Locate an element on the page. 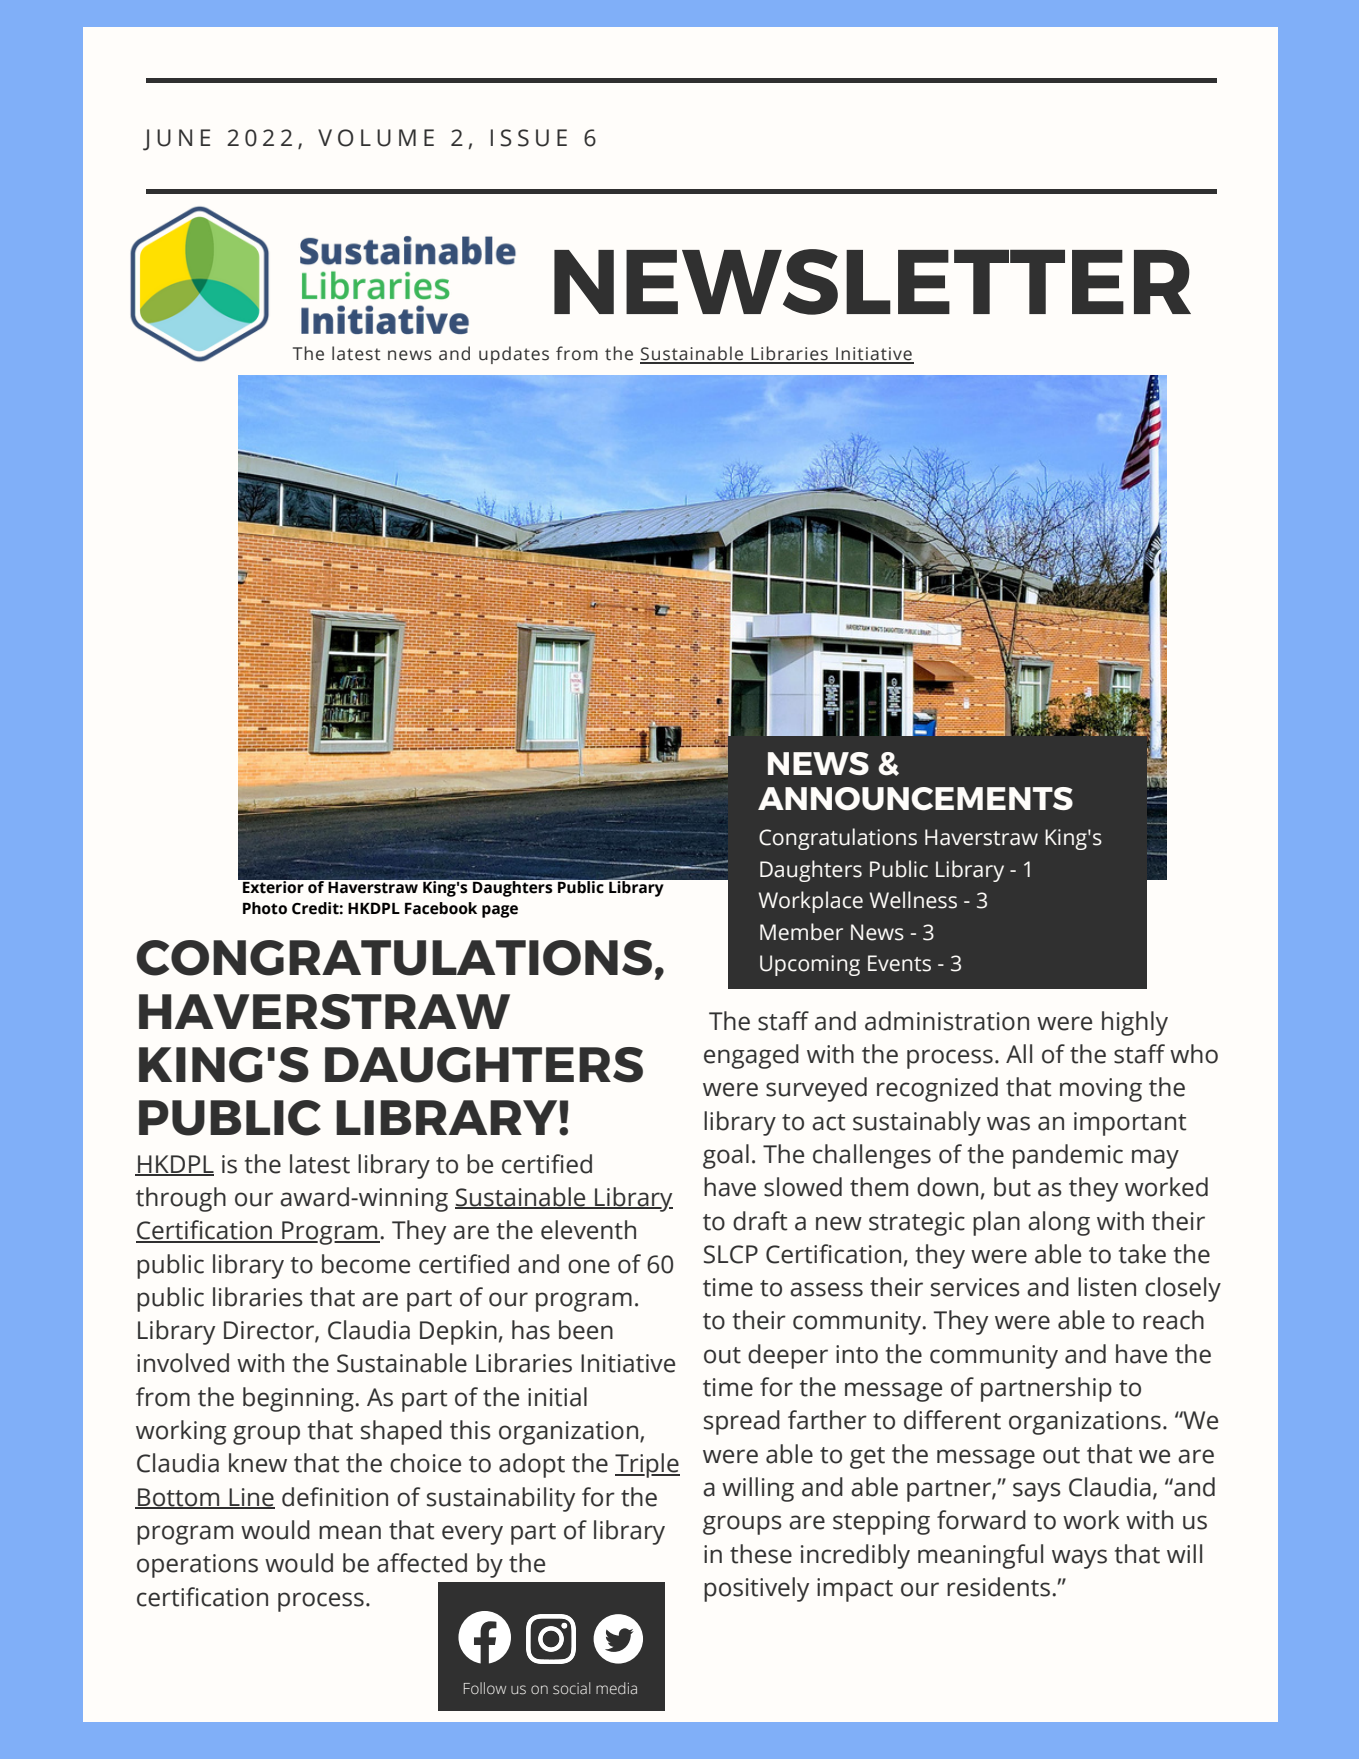  updates is located at coordinates (514, 355).
